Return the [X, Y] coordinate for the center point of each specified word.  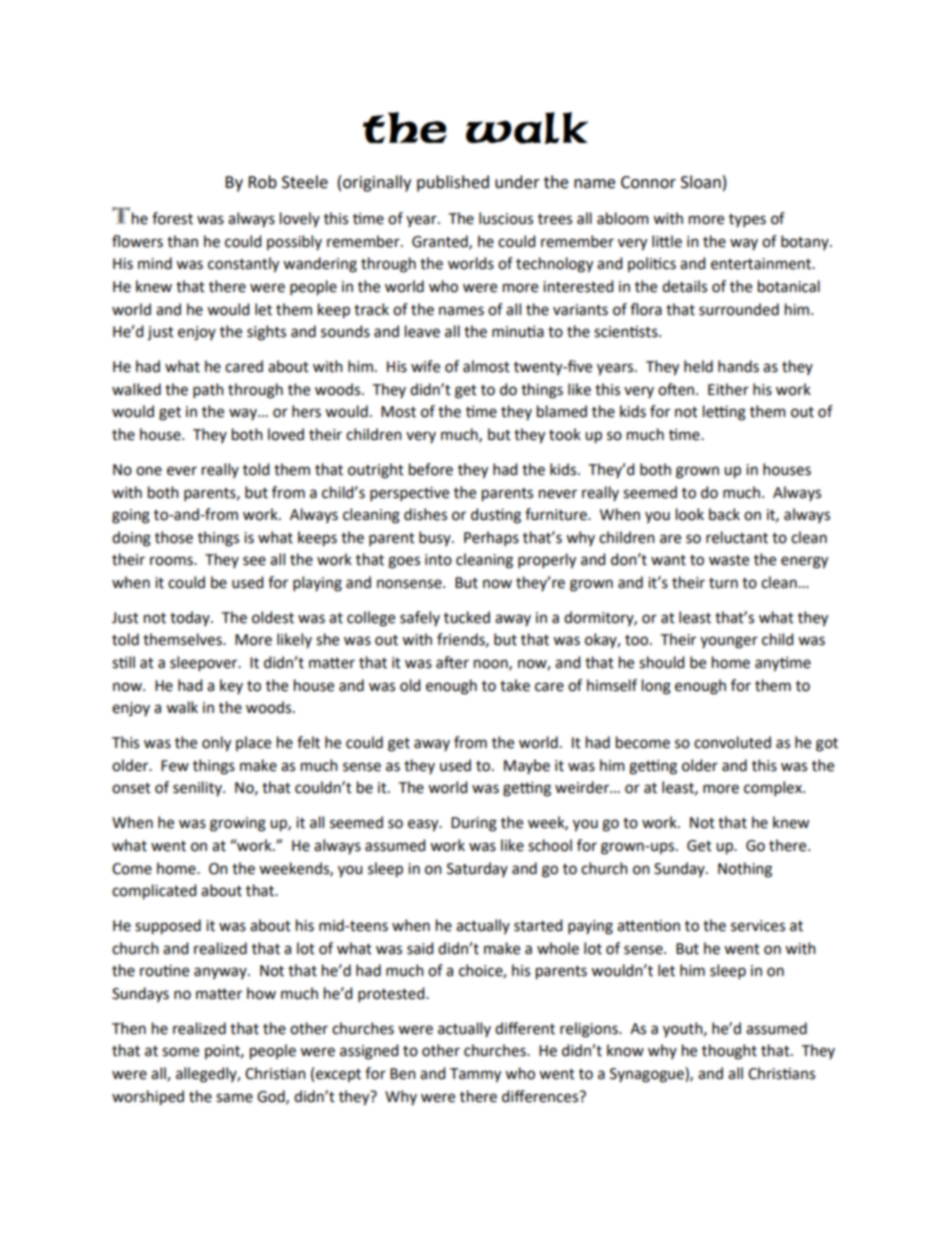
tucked [467, 617]
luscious [506, 218]
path [208, 390]
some [180, 1052]
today [191, 618]
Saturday [477, 869]
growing [238, 824]
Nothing [745, 870]
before [431, 469]
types [747, 220]
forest [172, 218]
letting [724, 413]
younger [729, 642]
